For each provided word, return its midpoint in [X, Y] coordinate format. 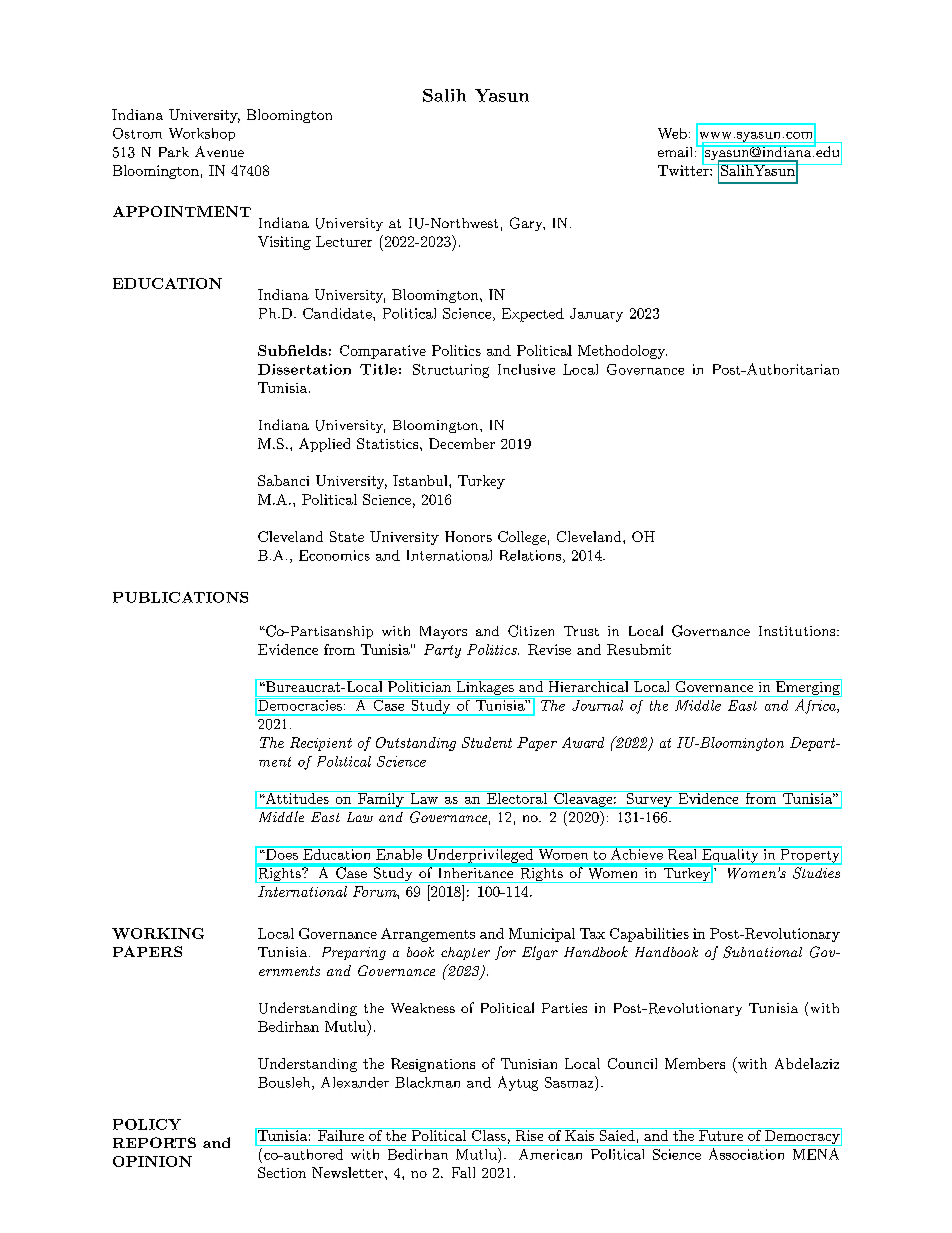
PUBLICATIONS [180, 597]
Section [282, 1172]
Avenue [219, 151]
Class [488, 1134]
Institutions [797, 631]
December [462, 443]
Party [442, 651]
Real [682, 853]
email [677, 152]
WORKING [158, 933]
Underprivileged [480, 856]
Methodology [622, 352]
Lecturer [344, 241]
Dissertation [304, 369]
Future [720, 1134]
